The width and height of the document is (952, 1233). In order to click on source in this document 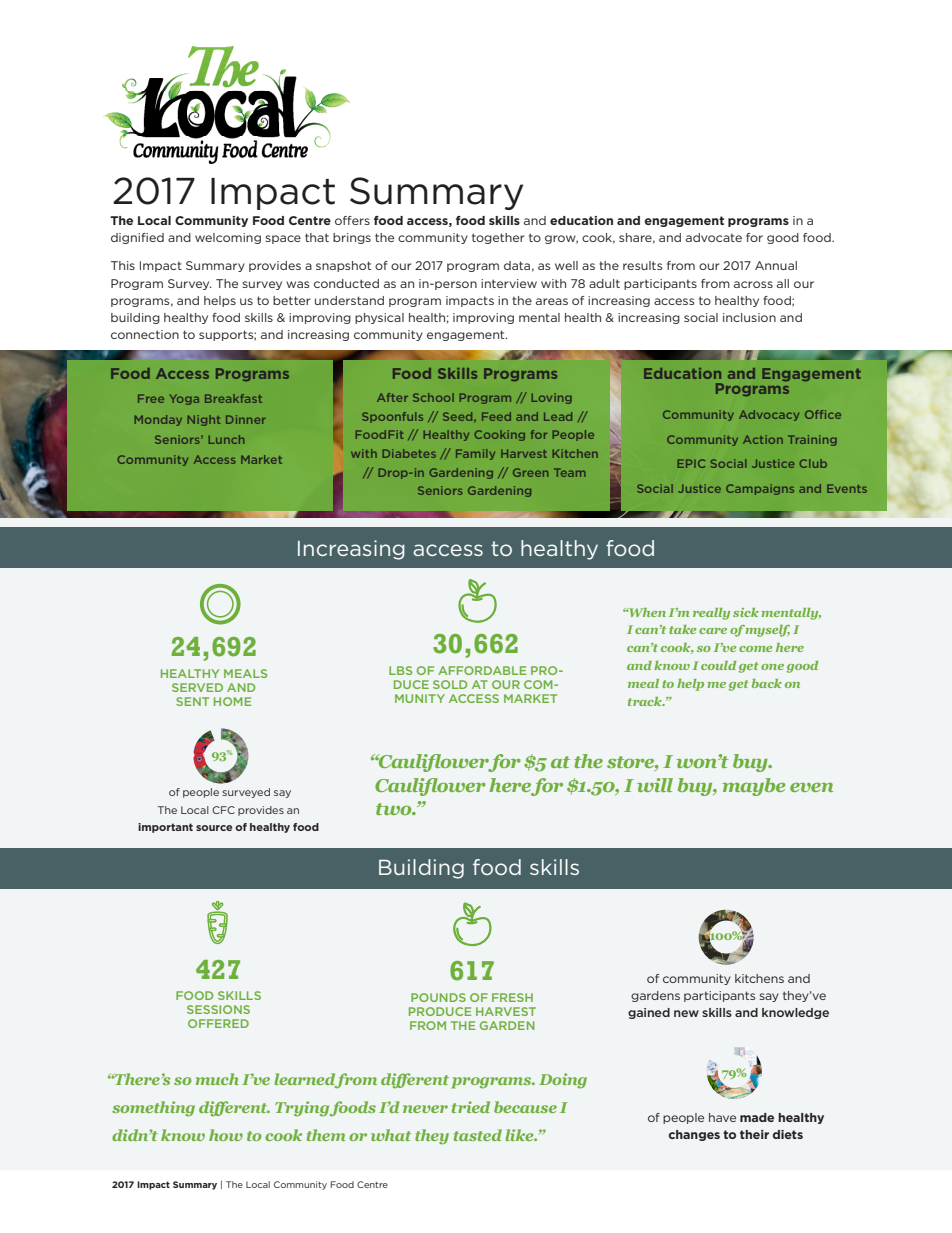, I will do `click(214, 828)`.
